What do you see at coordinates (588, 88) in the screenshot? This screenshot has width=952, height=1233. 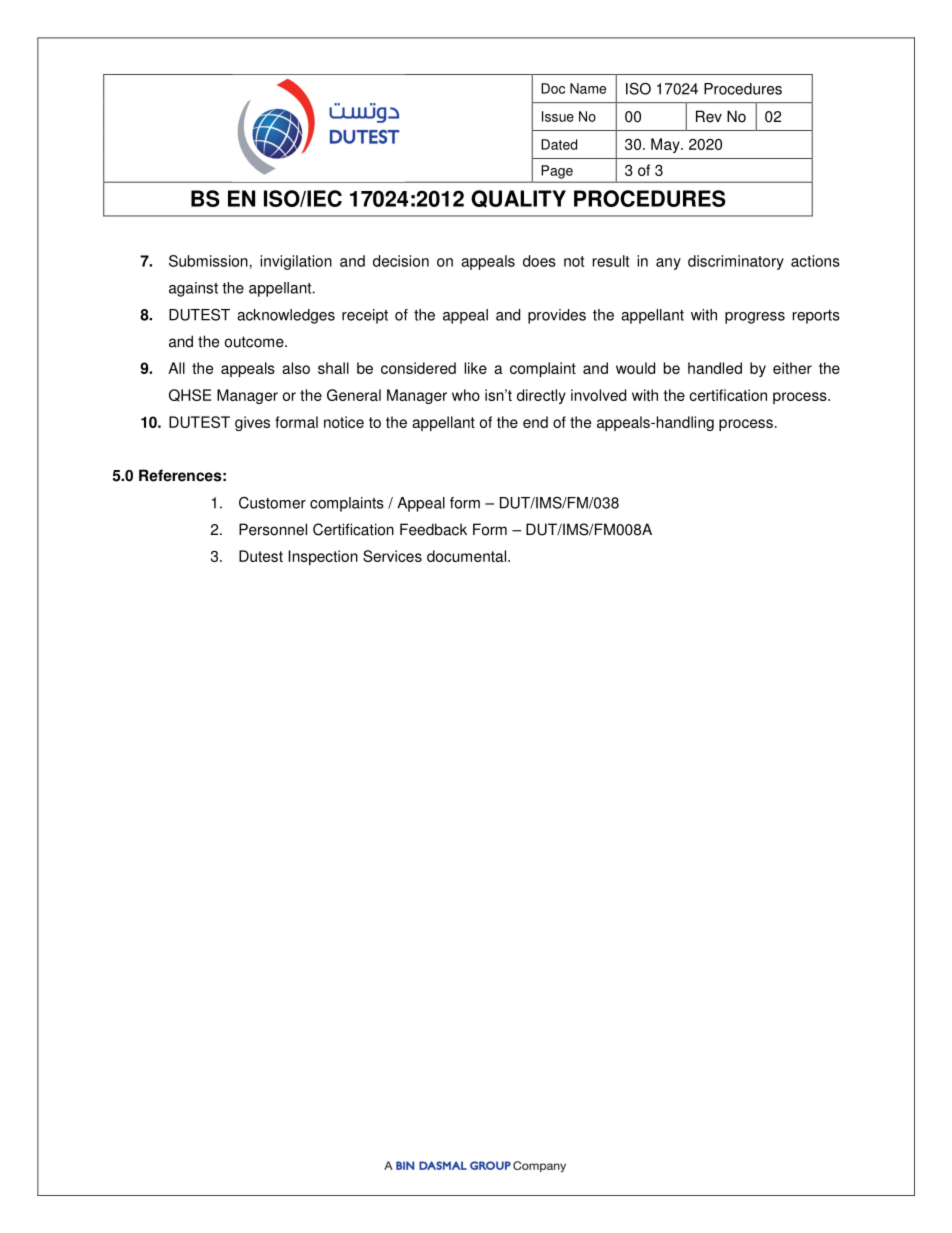 I see `Name` at bounding box center [588, 88].
